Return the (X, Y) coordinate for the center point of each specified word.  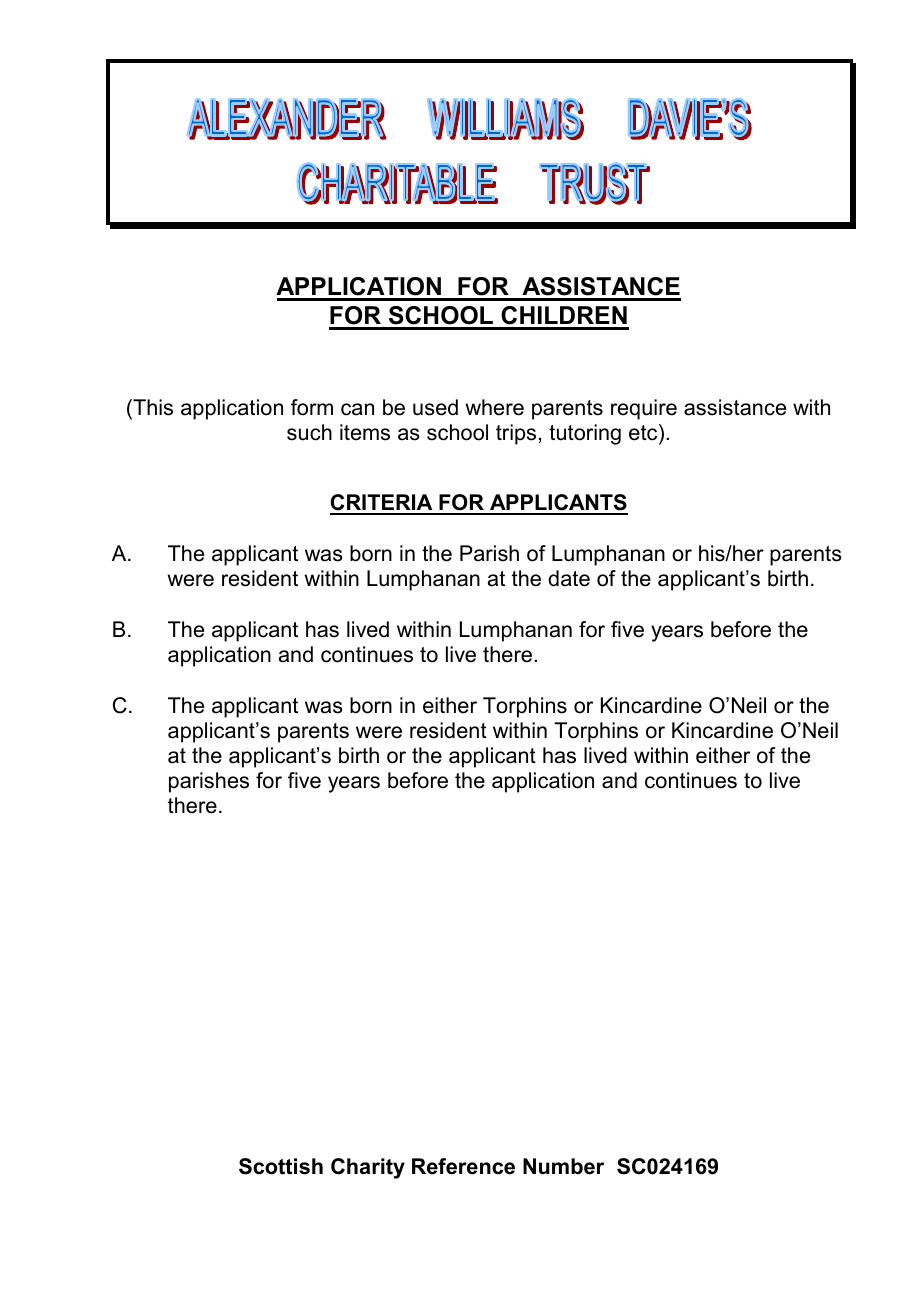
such (309, 432)
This (152, 407)
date (569, 578)
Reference (463, 1166)
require (644, 409)
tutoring (585, 434)
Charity (368, 1168)
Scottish (281, 1166)
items (365, 432)
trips (516, 434)
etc (644, 432)
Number (563, 1166)
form (312, 407)
